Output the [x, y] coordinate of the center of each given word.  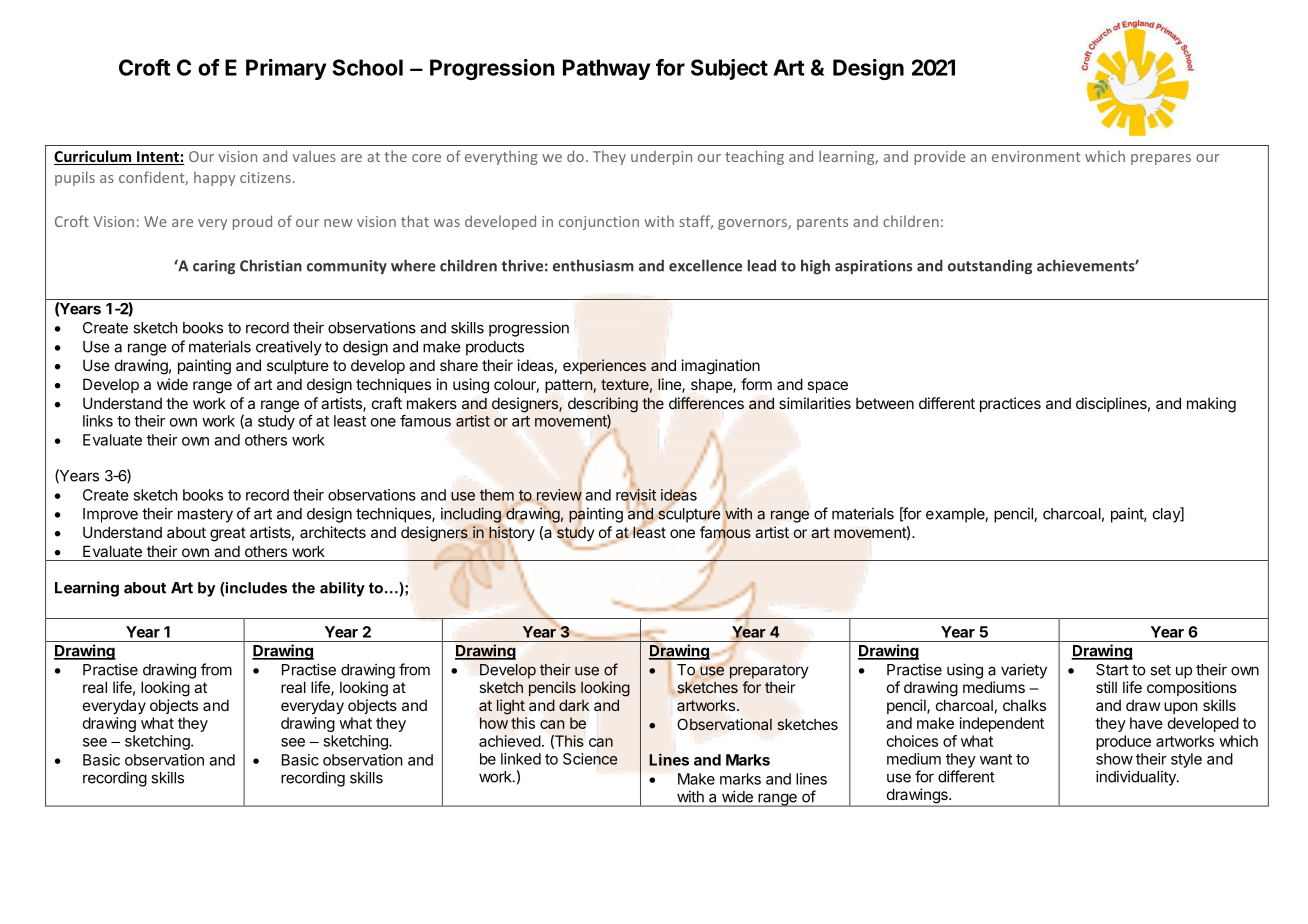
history [511, 534]
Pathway [607, 69]
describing [603, 406]
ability [342, 589]
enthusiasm [593, 265]
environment [1036, 156]
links [98, 421]
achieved [510, 741]
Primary [286, 69]
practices [1010, 404]
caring [214, 267]
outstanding [990, 267]
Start [1112, 670]
